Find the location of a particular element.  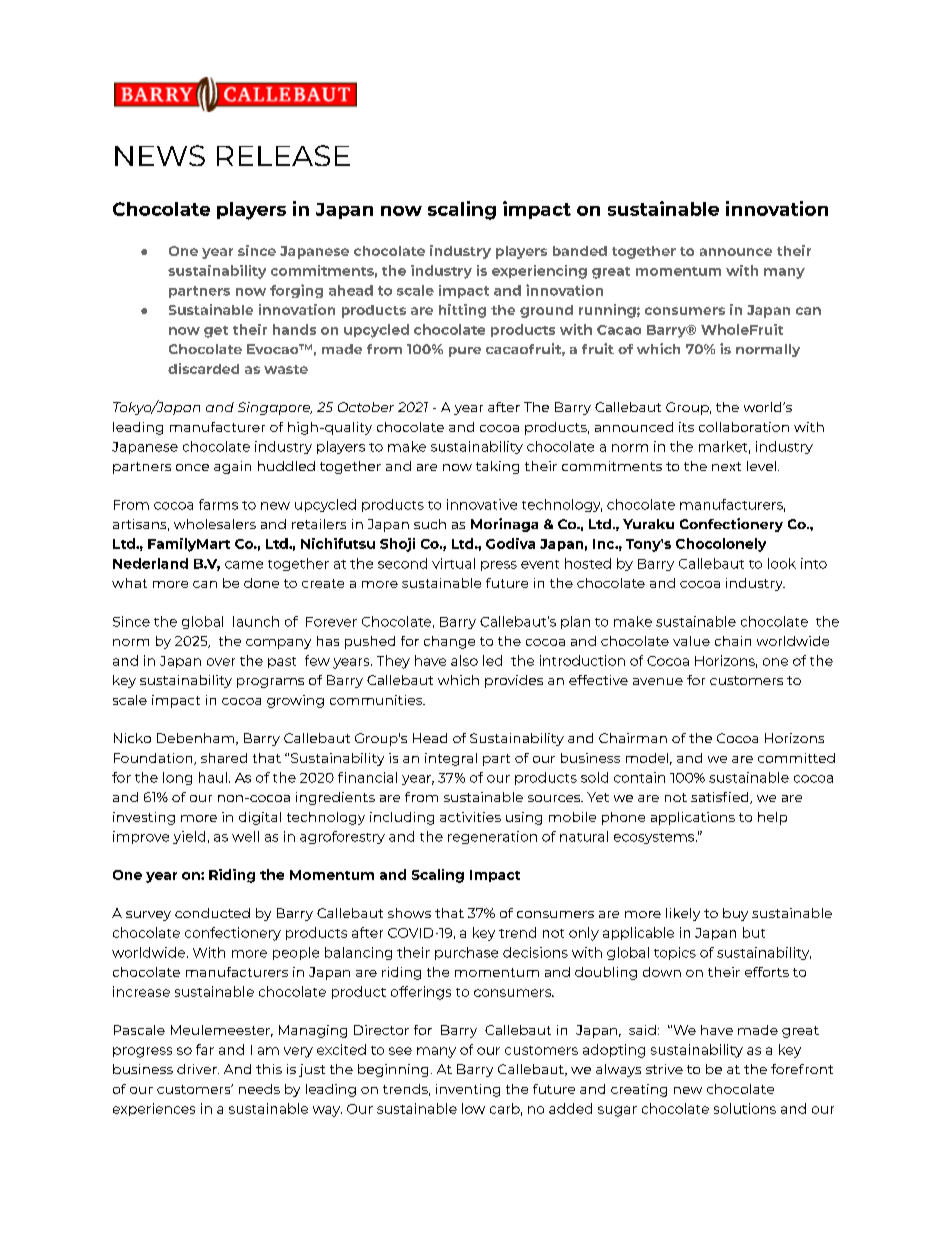

yield is located at coordinates (189, 837).
